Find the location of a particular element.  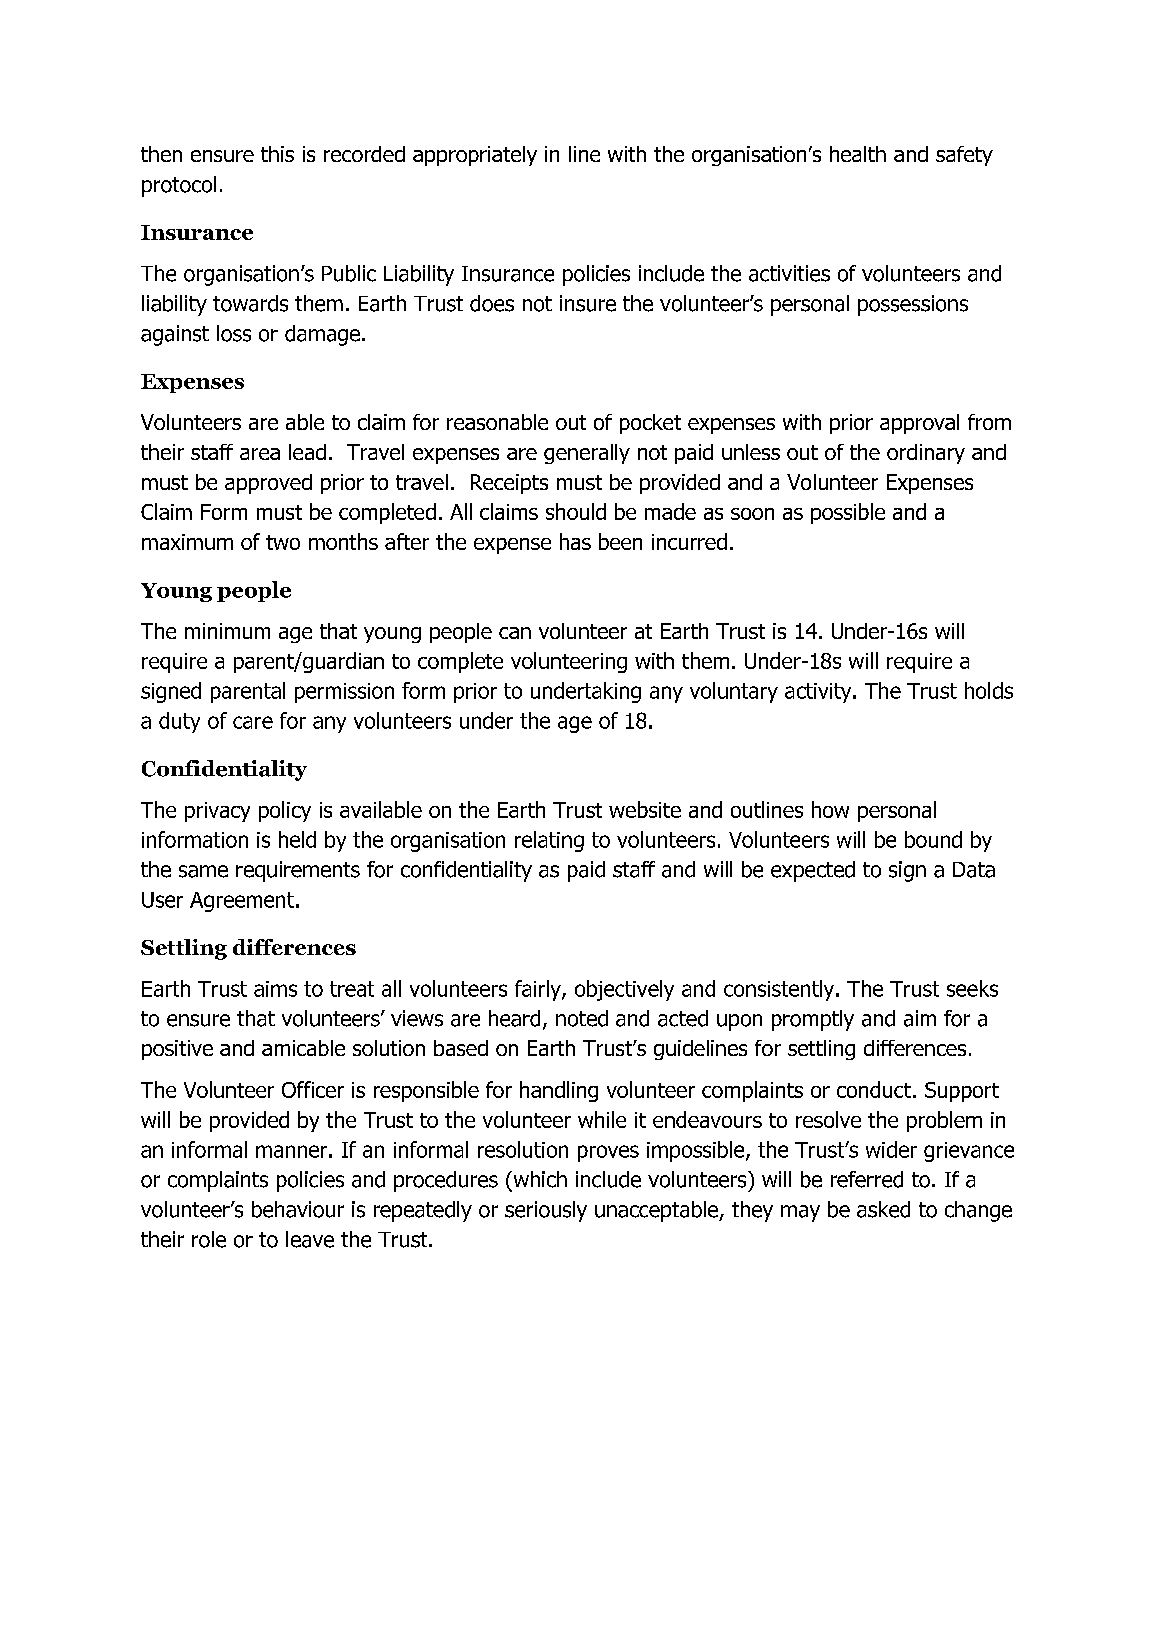

health is located at coordinates (858, 154).
